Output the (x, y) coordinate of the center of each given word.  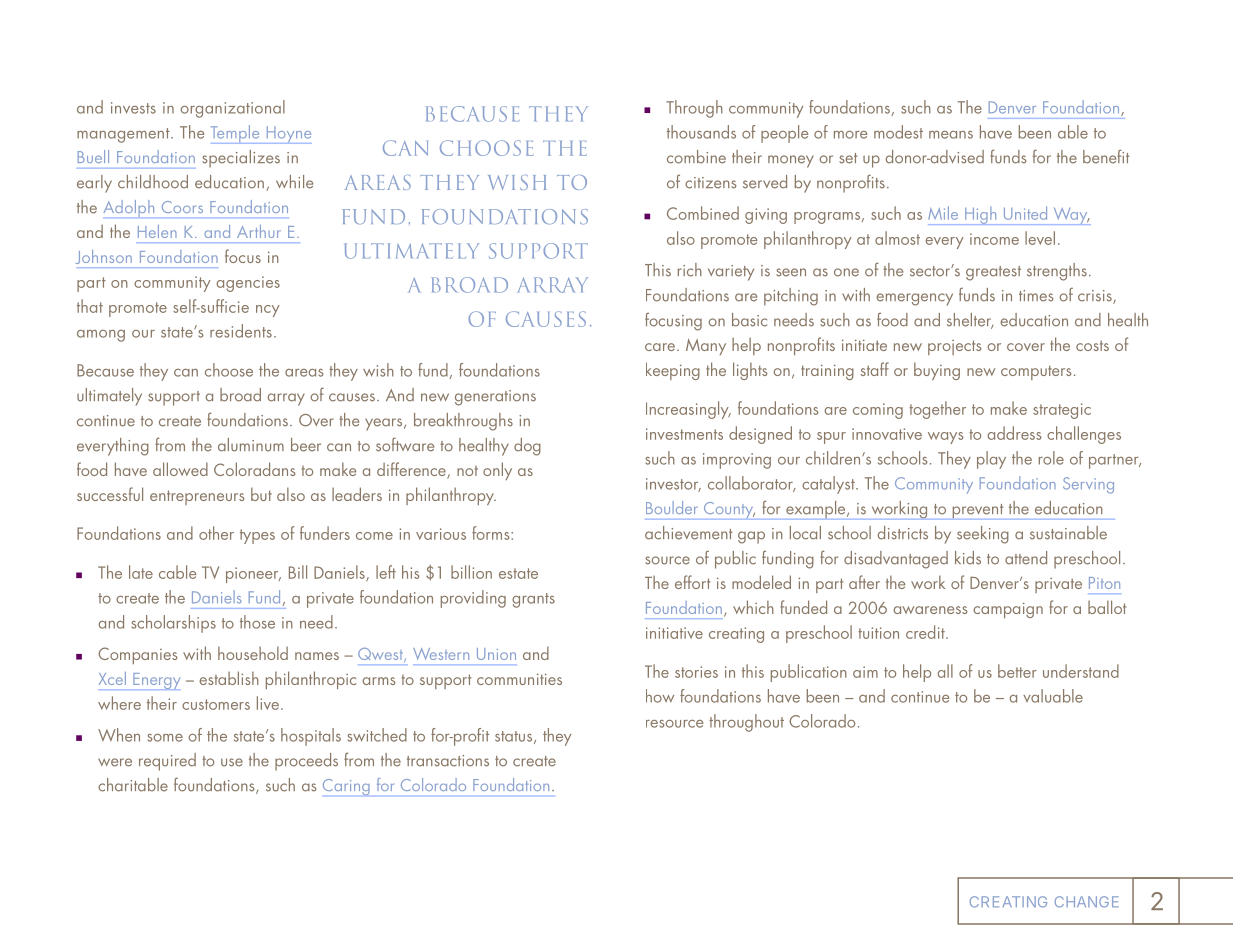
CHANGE (1087, 902)
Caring (346, 787)
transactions (448, 761)
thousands (701, 132)
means (951, 135)
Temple (236, 134)
